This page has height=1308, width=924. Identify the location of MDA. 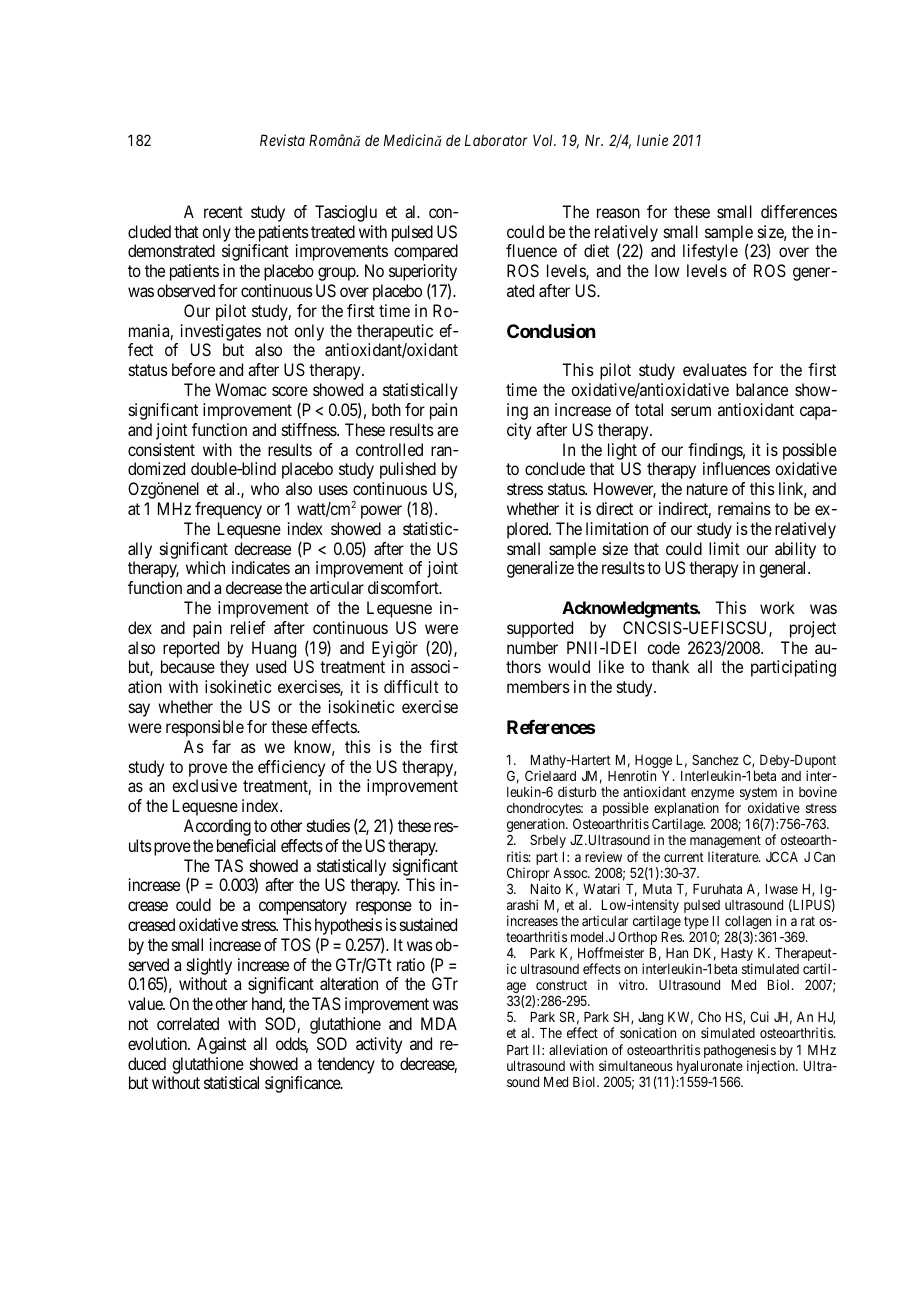
(439, 1023).
